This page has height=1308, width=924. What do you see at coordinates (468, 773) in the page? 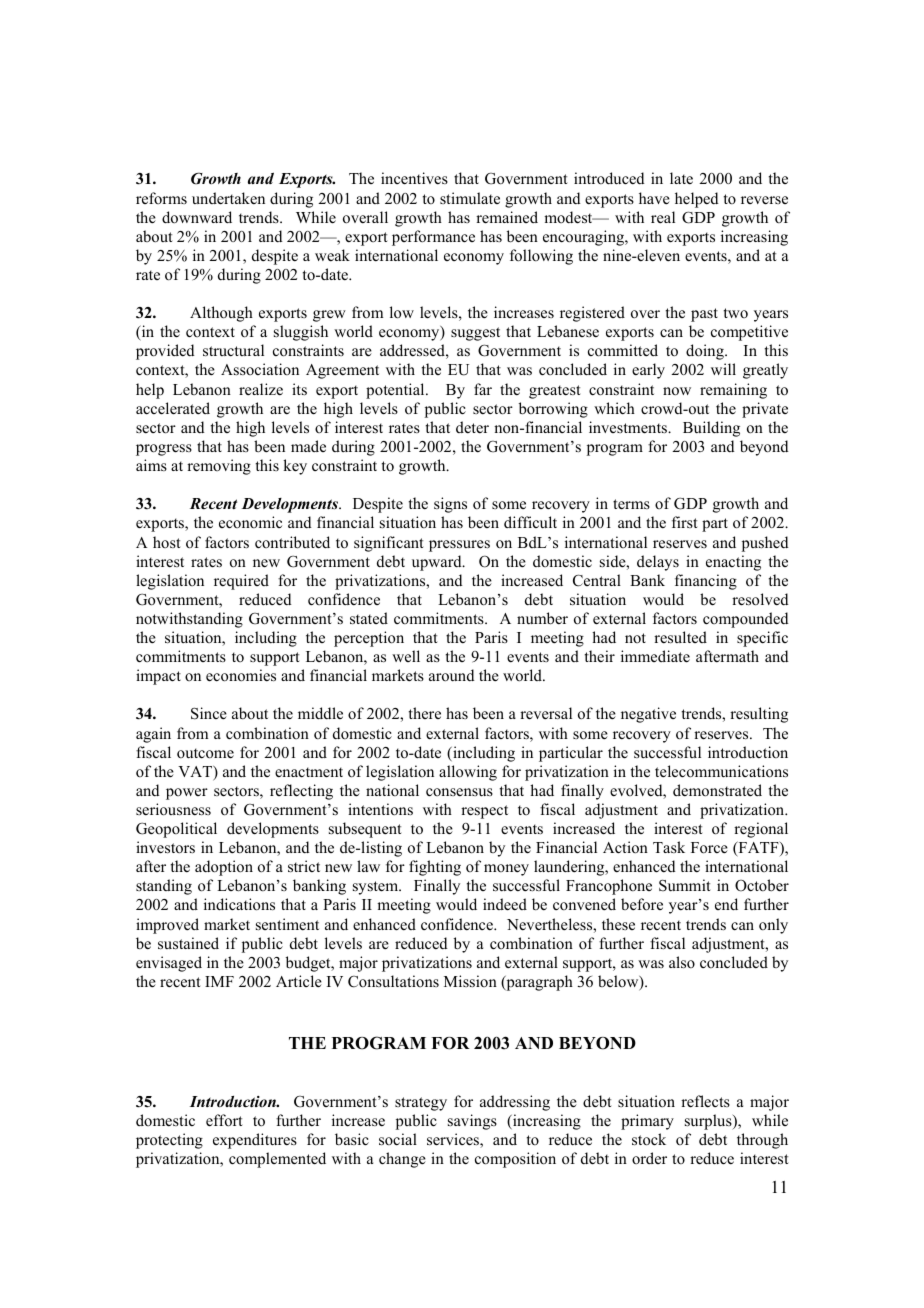
I see `allowing` at bounding box center [468, 773].
